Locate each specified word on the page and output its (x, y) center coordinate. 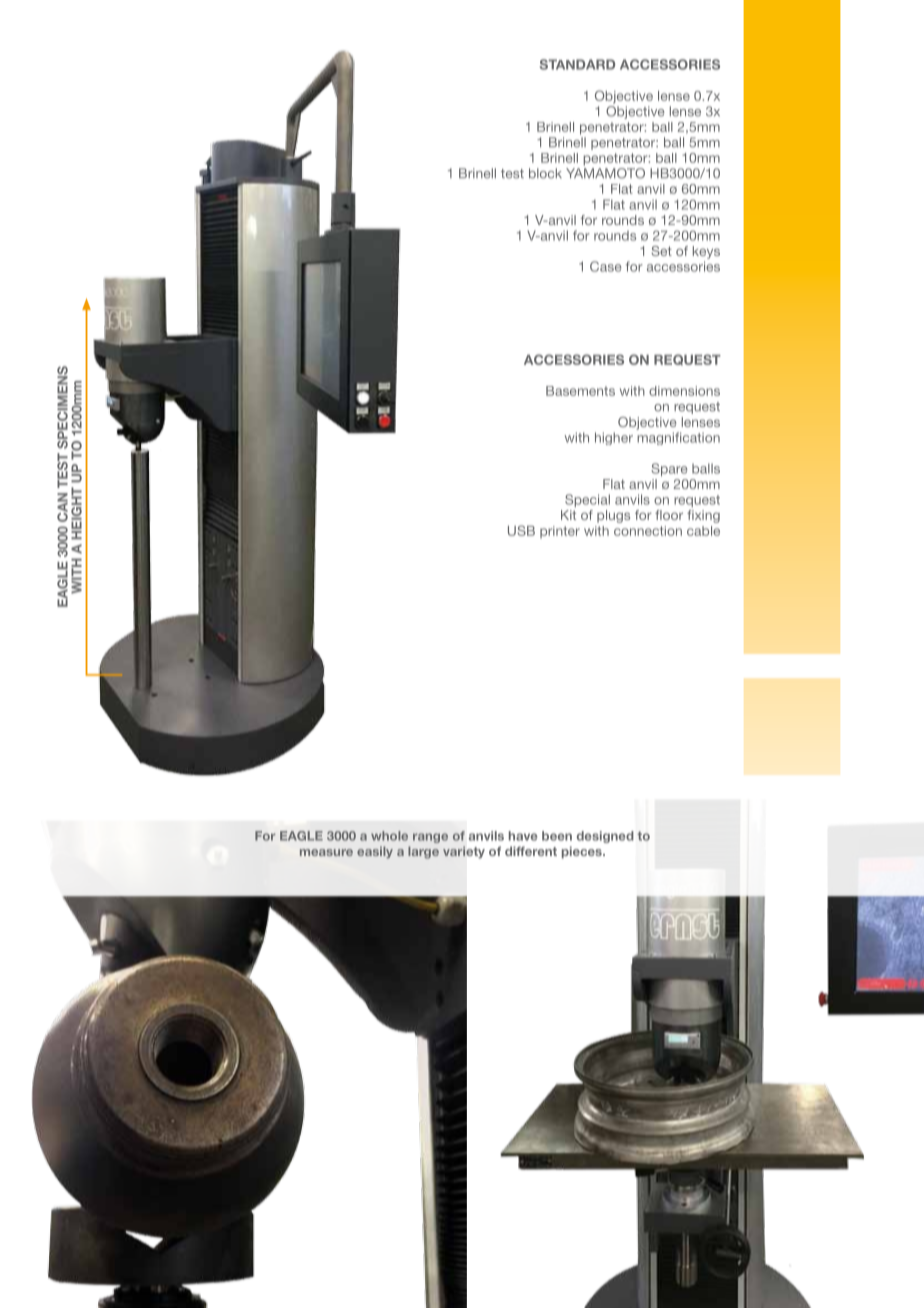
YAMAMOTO (605, 173)
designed (605, 837)
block (545, 173)
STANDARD (577, 64)
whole (389, 836)
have (523, 836)
